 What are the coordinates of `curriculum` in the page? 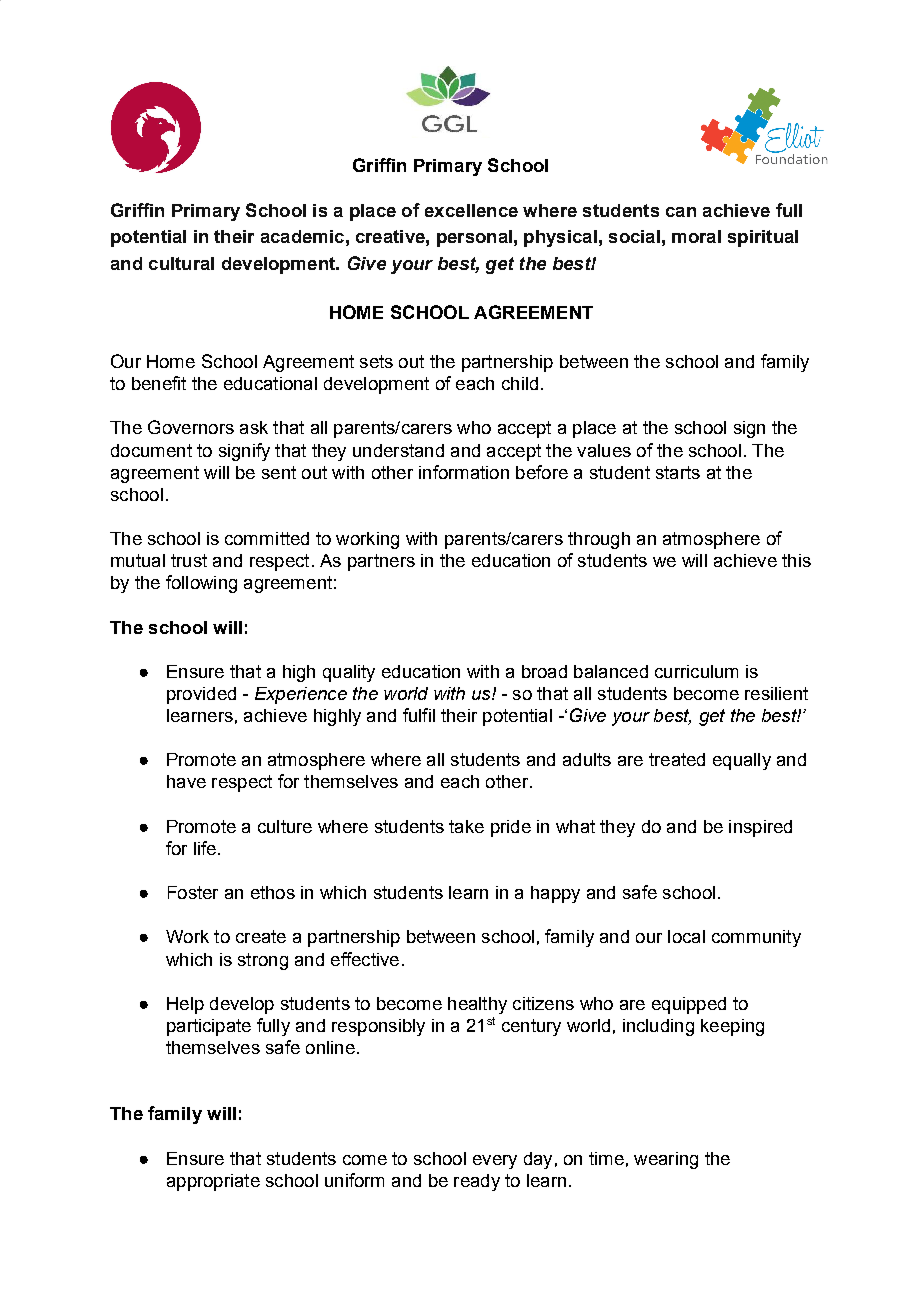 It's located at (696, 671).
